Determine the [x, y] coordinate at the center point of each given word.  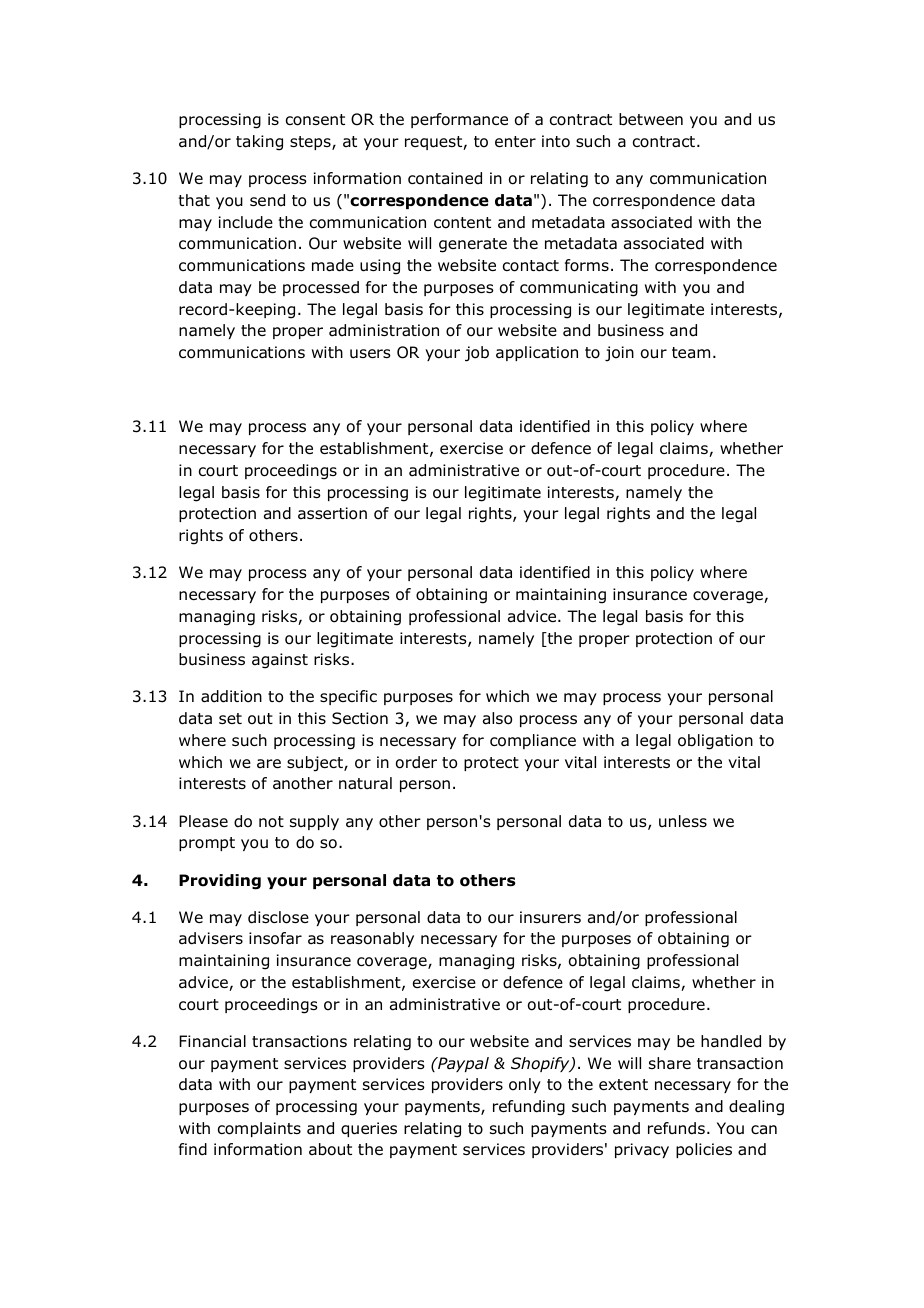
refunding [529, 1108]
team [691, 353]
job [477, 354]
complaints [259, 1129]
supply [314, 822]
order [416, 762]
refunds [676, 1128]
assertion [332, 513]
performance [459, 120]
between [651, 119]
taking [259, 143]
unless [683, 821]
